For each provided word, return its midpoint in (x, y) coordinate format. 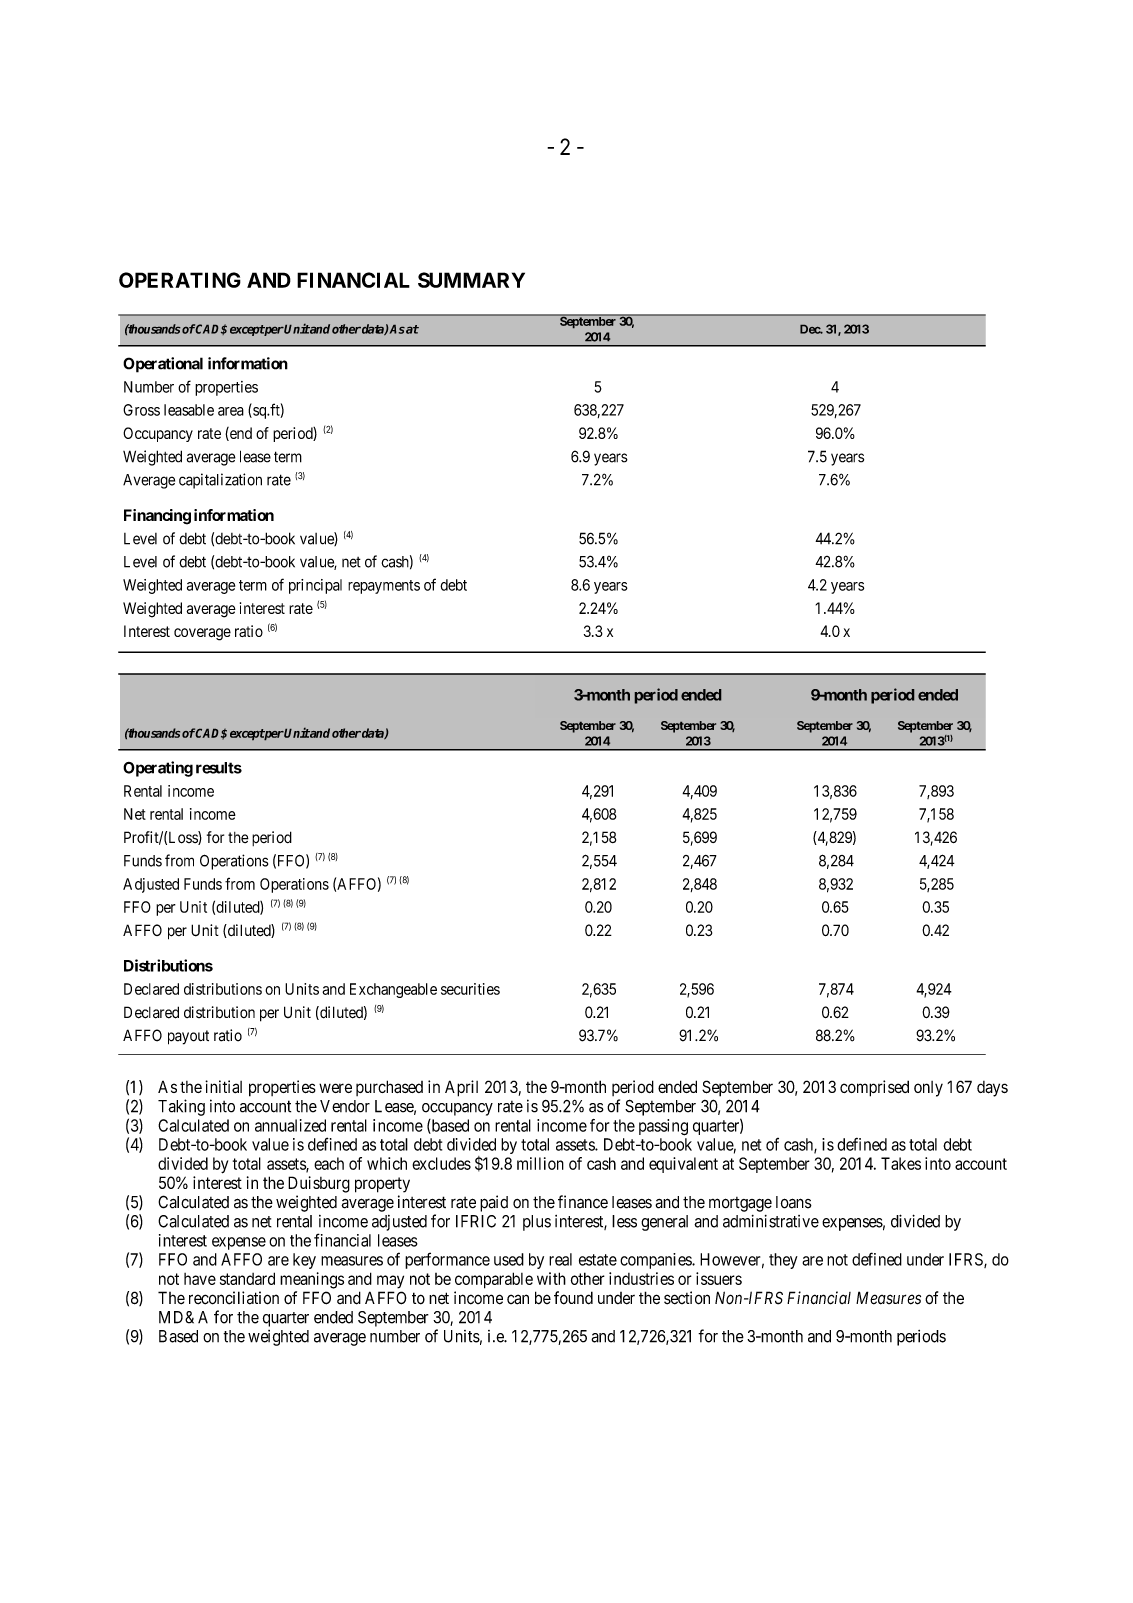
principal (315, 586)
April (461, 1088)
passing (663, 1127)
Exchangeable (393, 990)
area (231, 411)
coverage (202, 634)
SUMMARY (471, 280)
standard (247, 1278)
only (928, 1089)
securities (470, 989)
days (992, 1089)
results (219, 768)
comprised (874, 1088)
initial (223, 1086)
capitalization (220, 481)
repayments (384, 587)
